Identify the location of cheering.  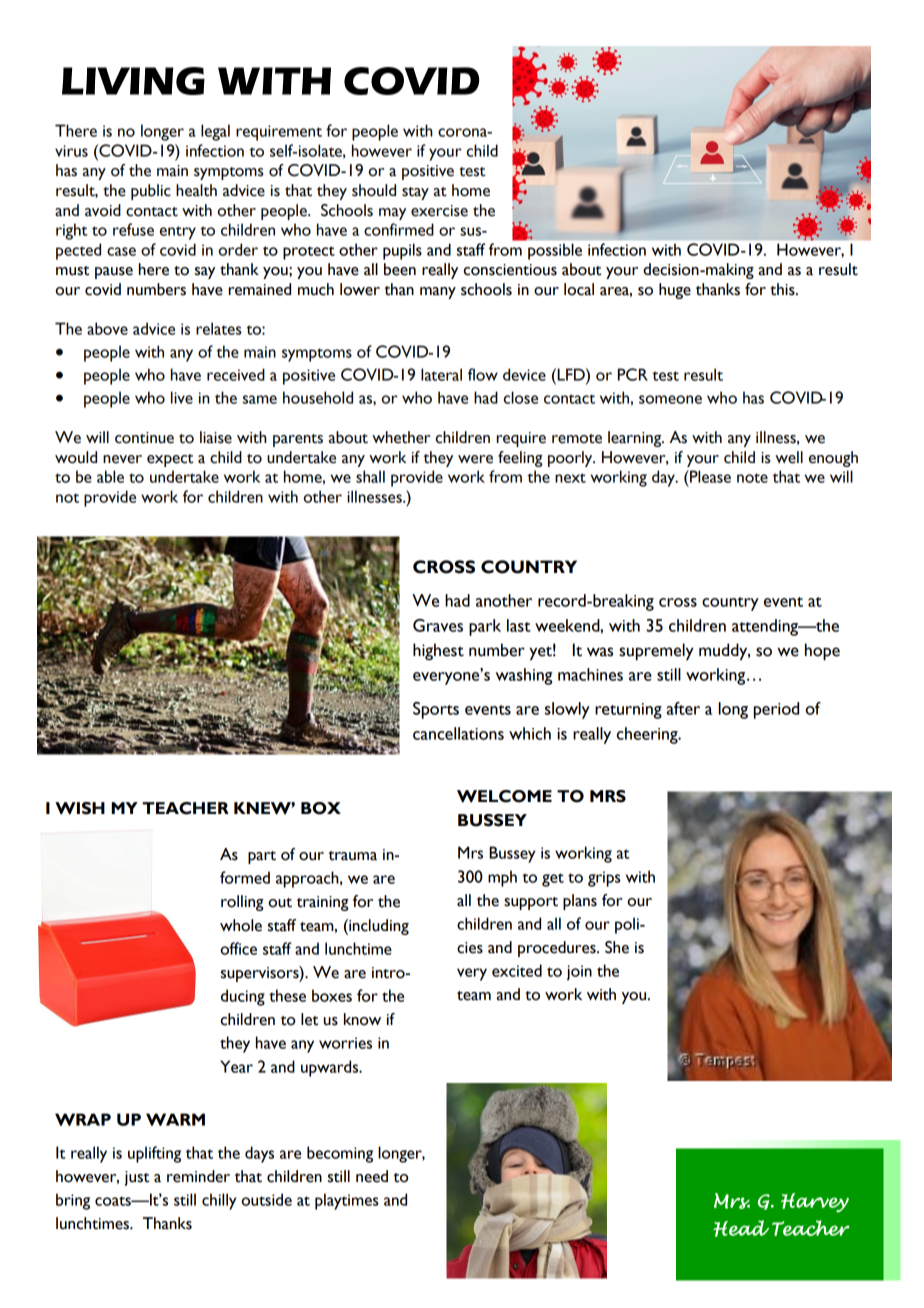
(648, 735).
